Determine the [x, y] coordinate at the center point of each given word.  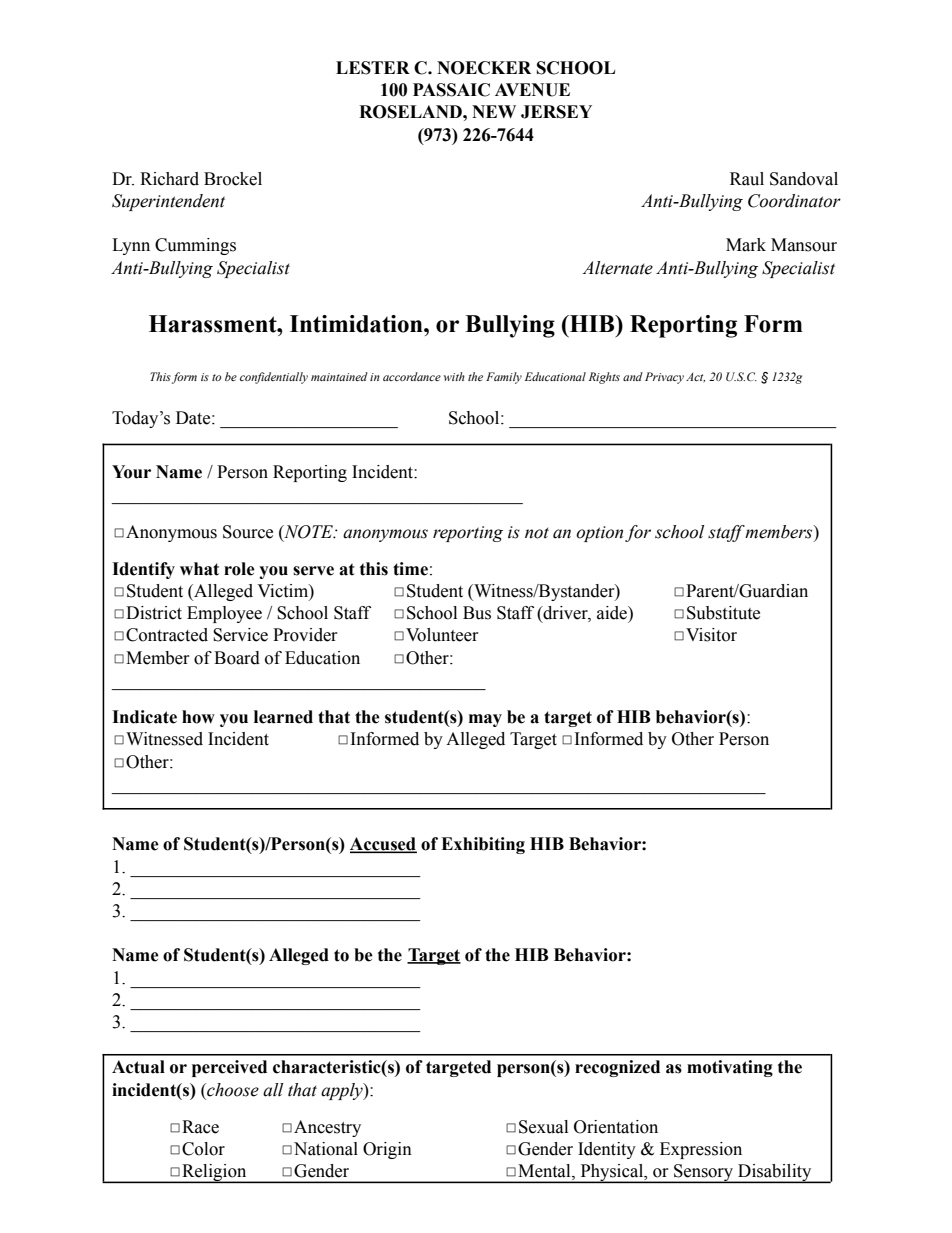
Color [203, 1149]
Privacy [664, 378]
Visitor [711, 635]
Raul [747, 179]
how [198, 717]
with [454, 376]
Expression [701, 1150]
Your [131, 472]
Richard [169, 179]
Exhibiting [483, 845]
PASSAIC [451, 90]
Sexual [543, 1127]
